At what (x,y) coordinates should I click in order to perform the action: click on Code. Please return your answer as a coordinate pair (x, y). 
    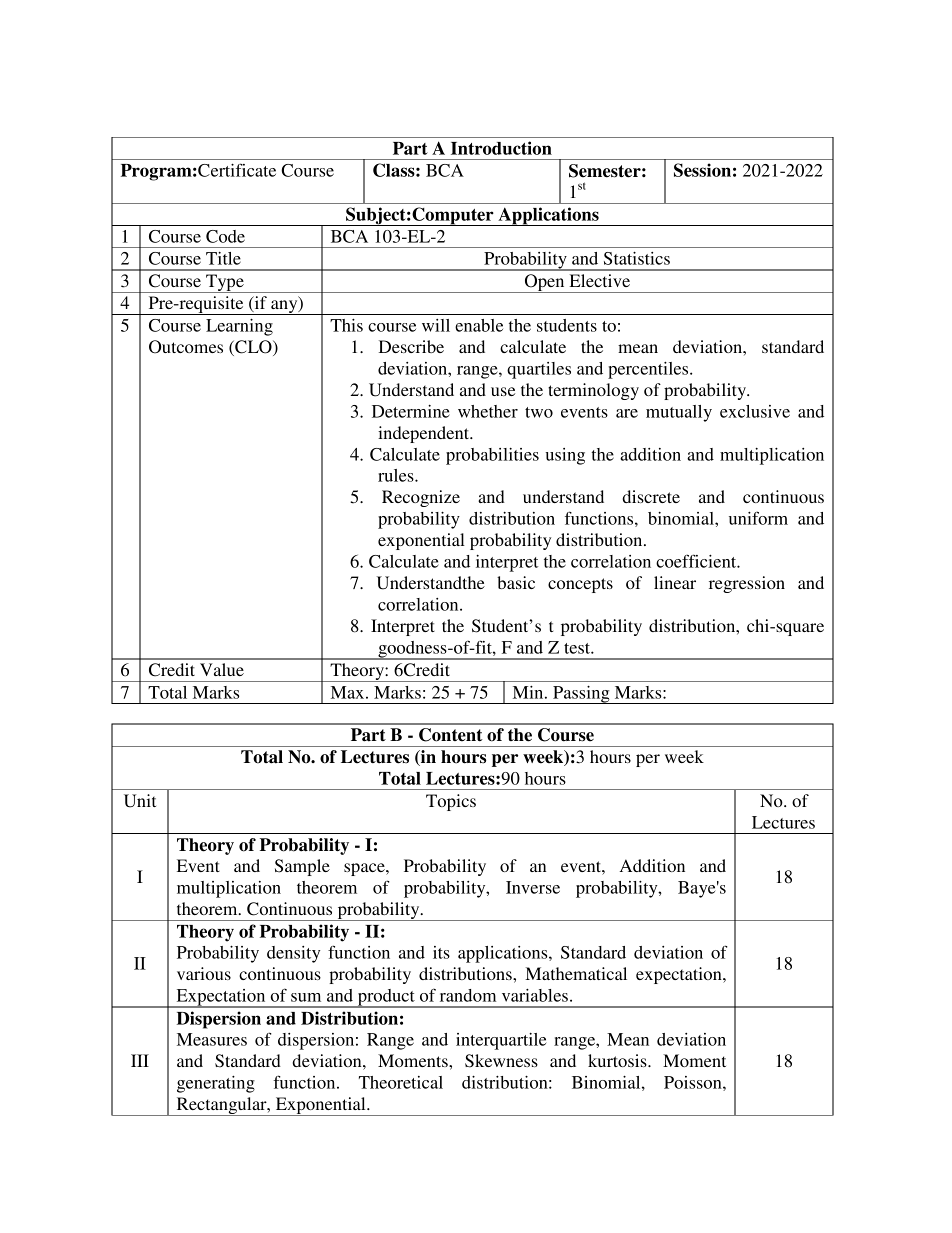
    Looking at the image, I should click on (225, 236).
